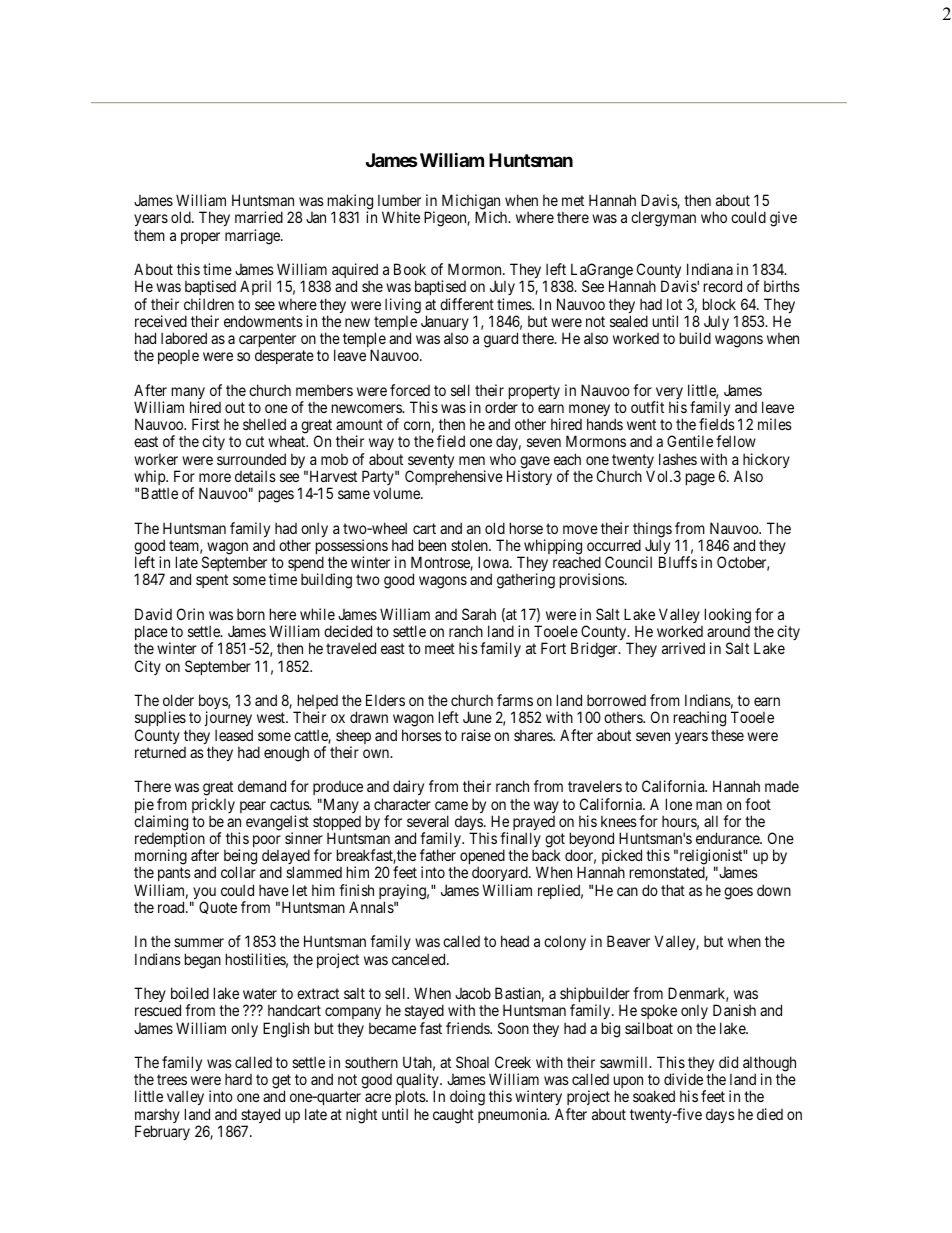 Image resolution: width=952 pixels, height=1233 pixels. I want to click on Comprehensive, so click(454, 477).
